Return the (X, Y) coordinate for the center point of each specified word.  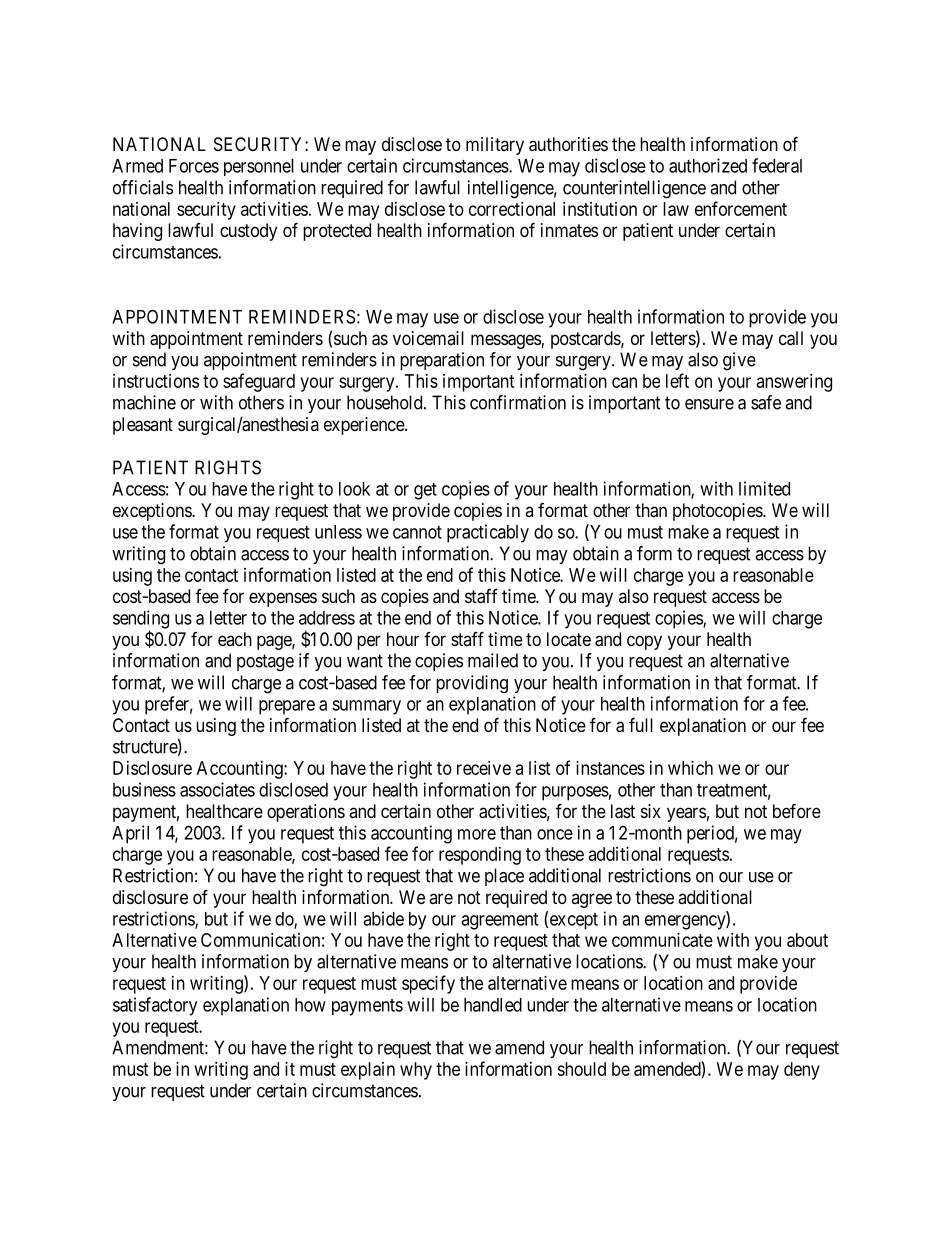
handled (493, 1005)
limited (764, 488)
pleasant (143, 426)
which (690, 768)
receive (484, 768)
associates (217, 789)
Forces (194, 166)
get (425, 491)
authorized (708, 165)
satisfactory (155, 1006)
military (495, 146)
